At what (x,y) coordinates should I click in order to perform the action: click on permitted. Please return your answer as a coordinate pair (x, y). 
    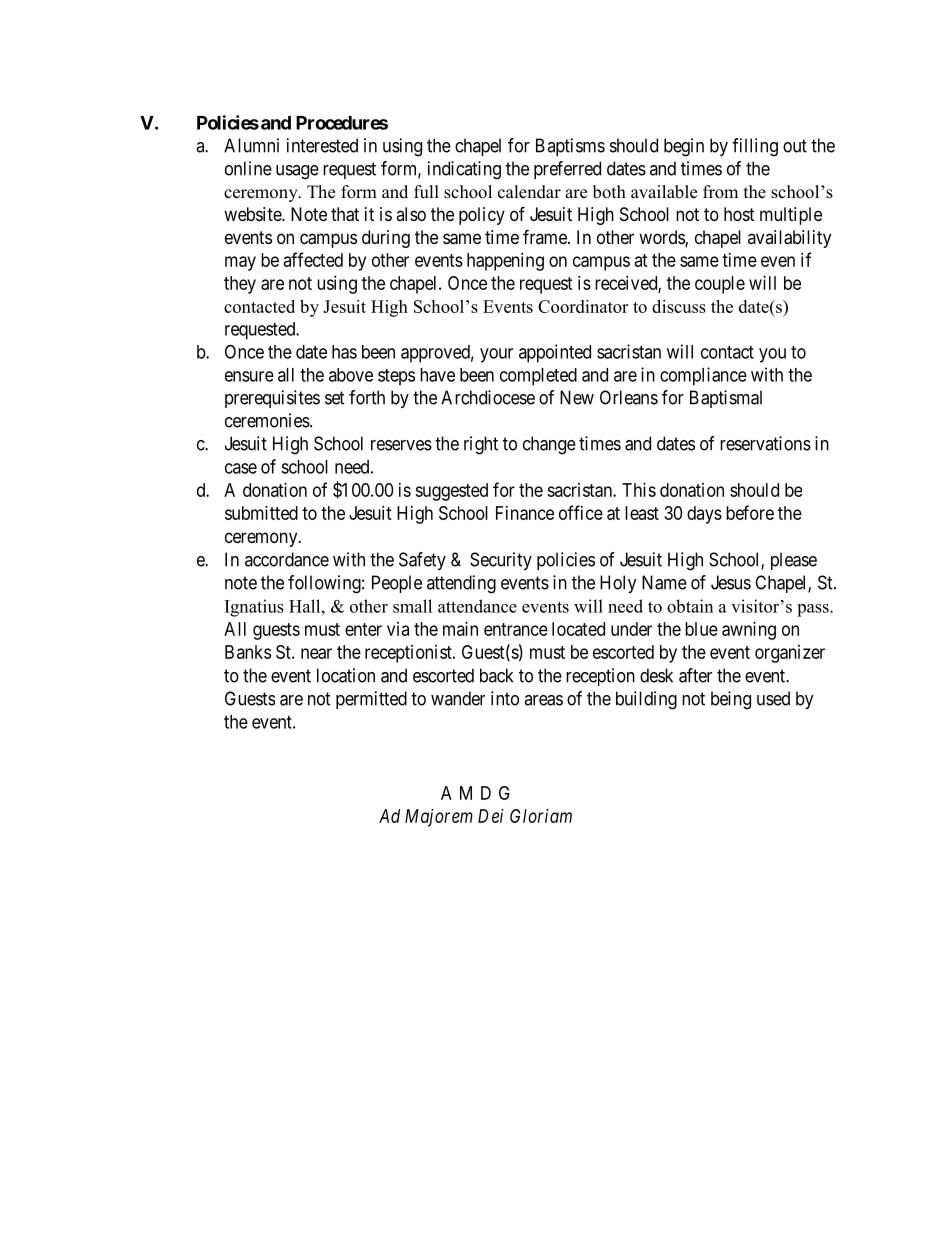
    Looking at the image, I should click on (371, 700).
